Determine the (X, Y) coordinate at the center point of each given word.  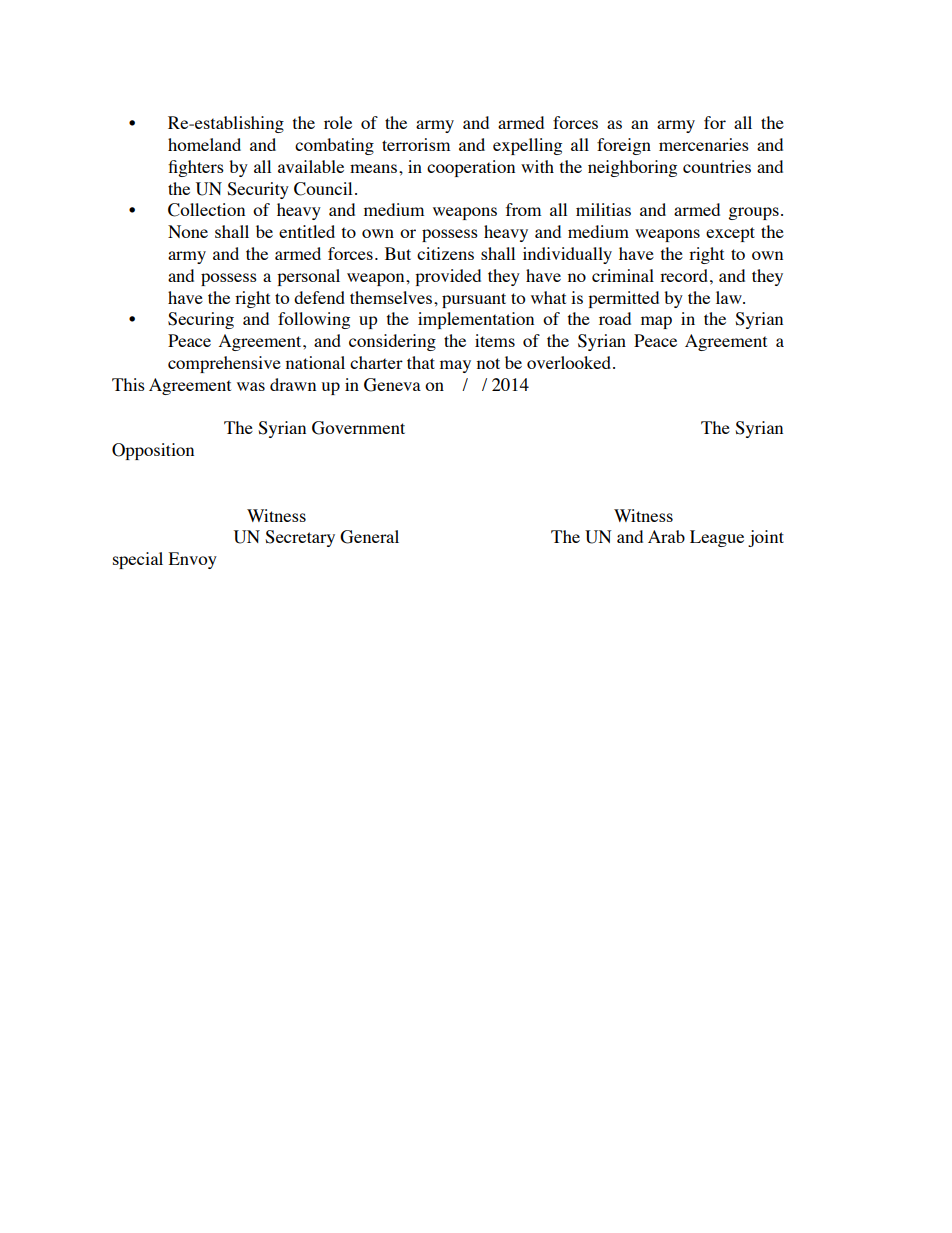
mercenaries (704, 144)
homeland (204, 144)
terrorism (416, 144)
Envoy (193, 560)
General (369, 537)
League (717, 538)
